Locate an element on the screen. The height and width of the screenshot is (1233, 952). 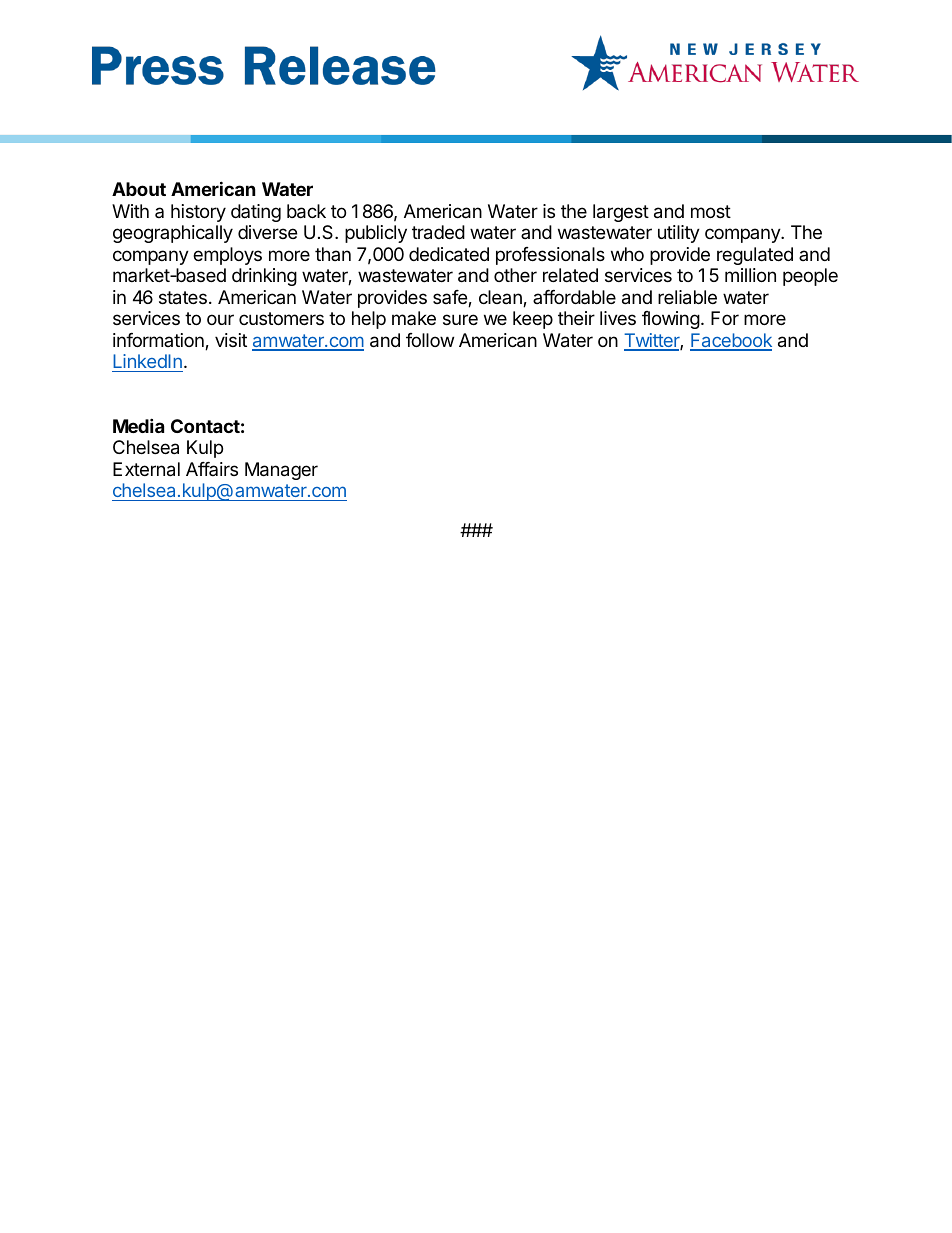
regulated is located at coordinates (755, 256).
